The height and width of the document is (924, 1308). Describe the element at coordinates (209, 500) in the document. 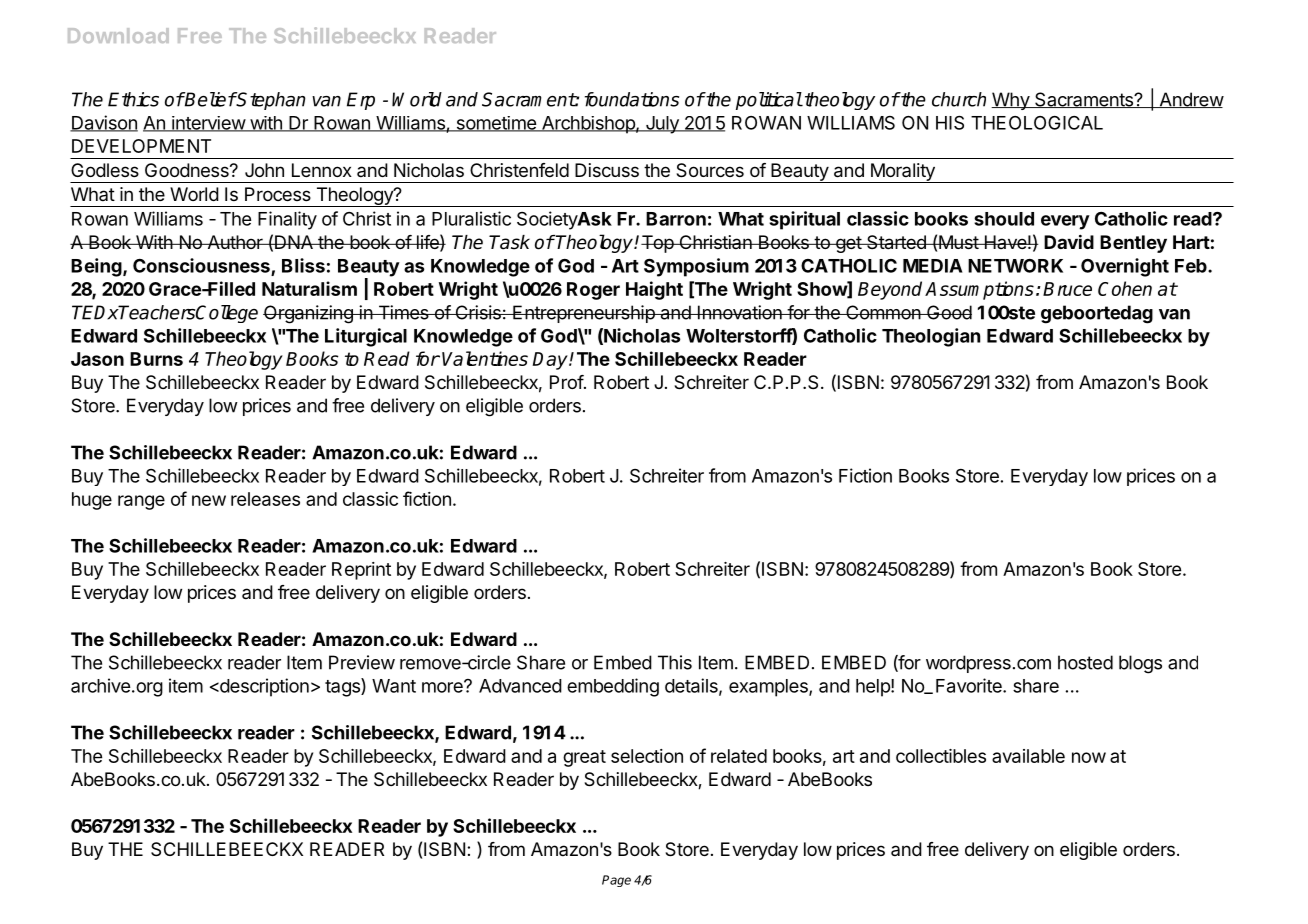

I see `new` at that location.
